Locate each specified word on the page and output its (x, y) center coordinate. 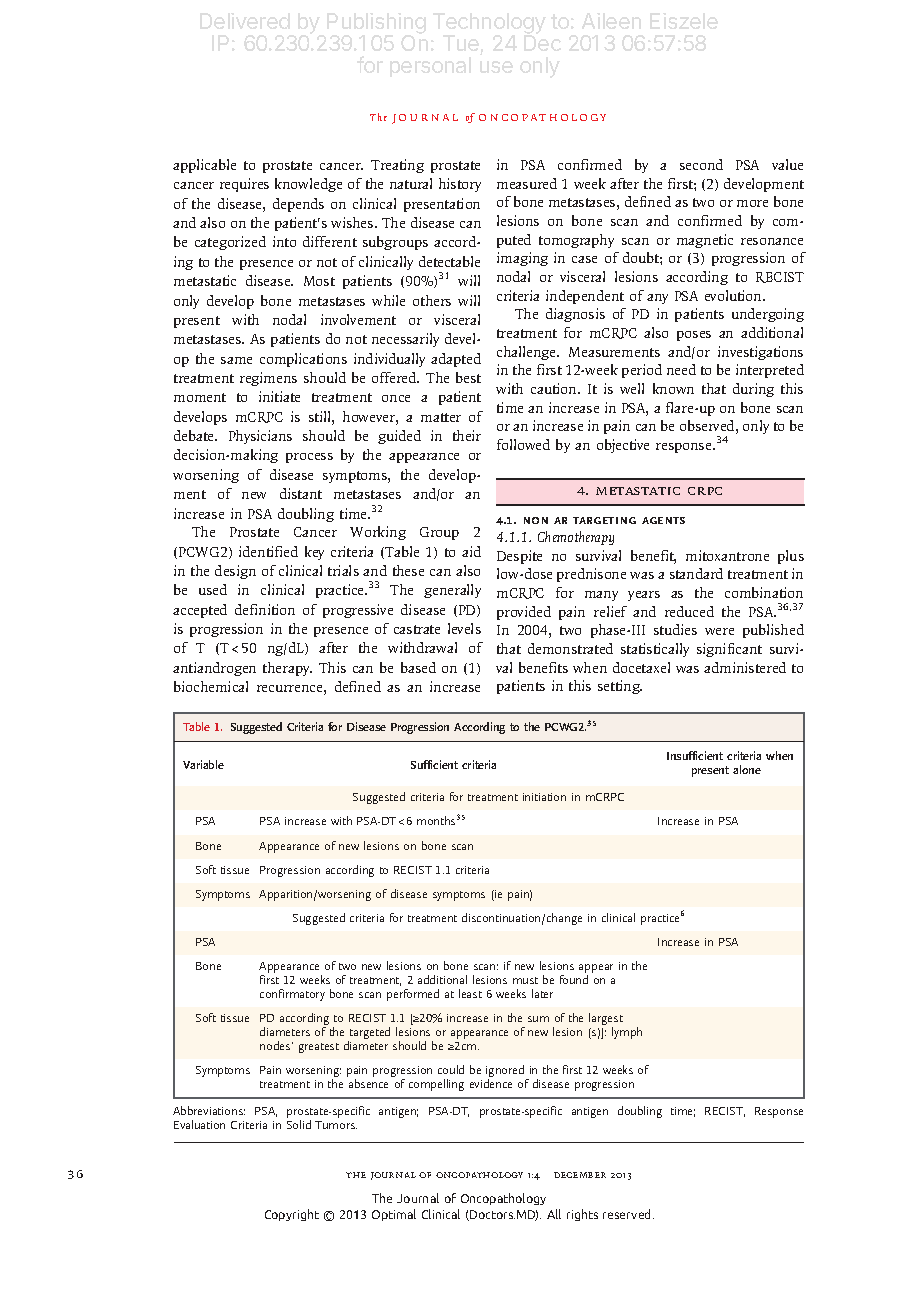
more (752, 203)
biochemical (211, 686)
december (580, 1175)
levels (464, 628)
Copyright (292, 1215)
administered (745, 667)
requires (244, 185)
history (460, 185)
